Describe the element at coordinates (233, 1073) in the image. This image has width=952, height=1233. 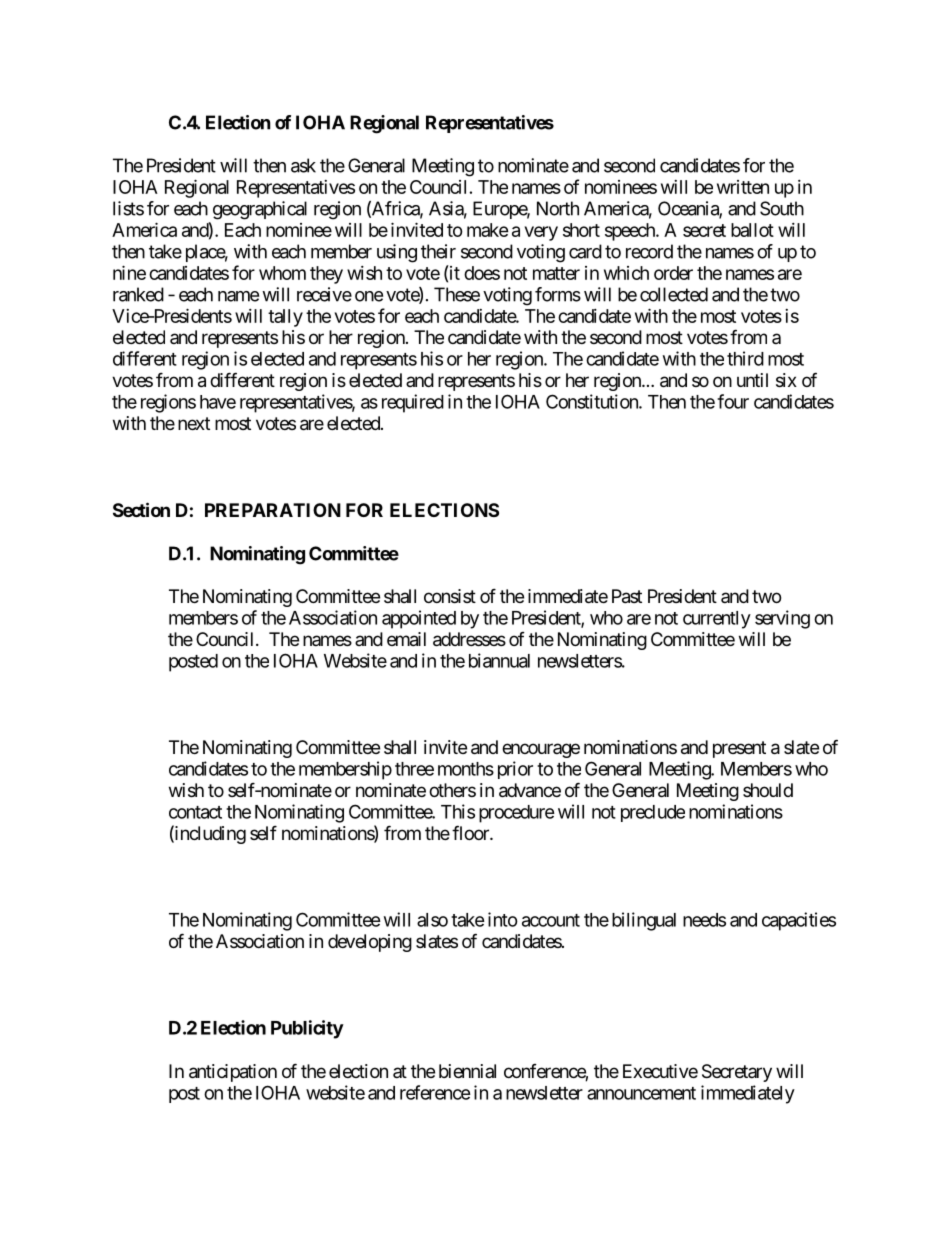
I see `anticipation` at that location.
